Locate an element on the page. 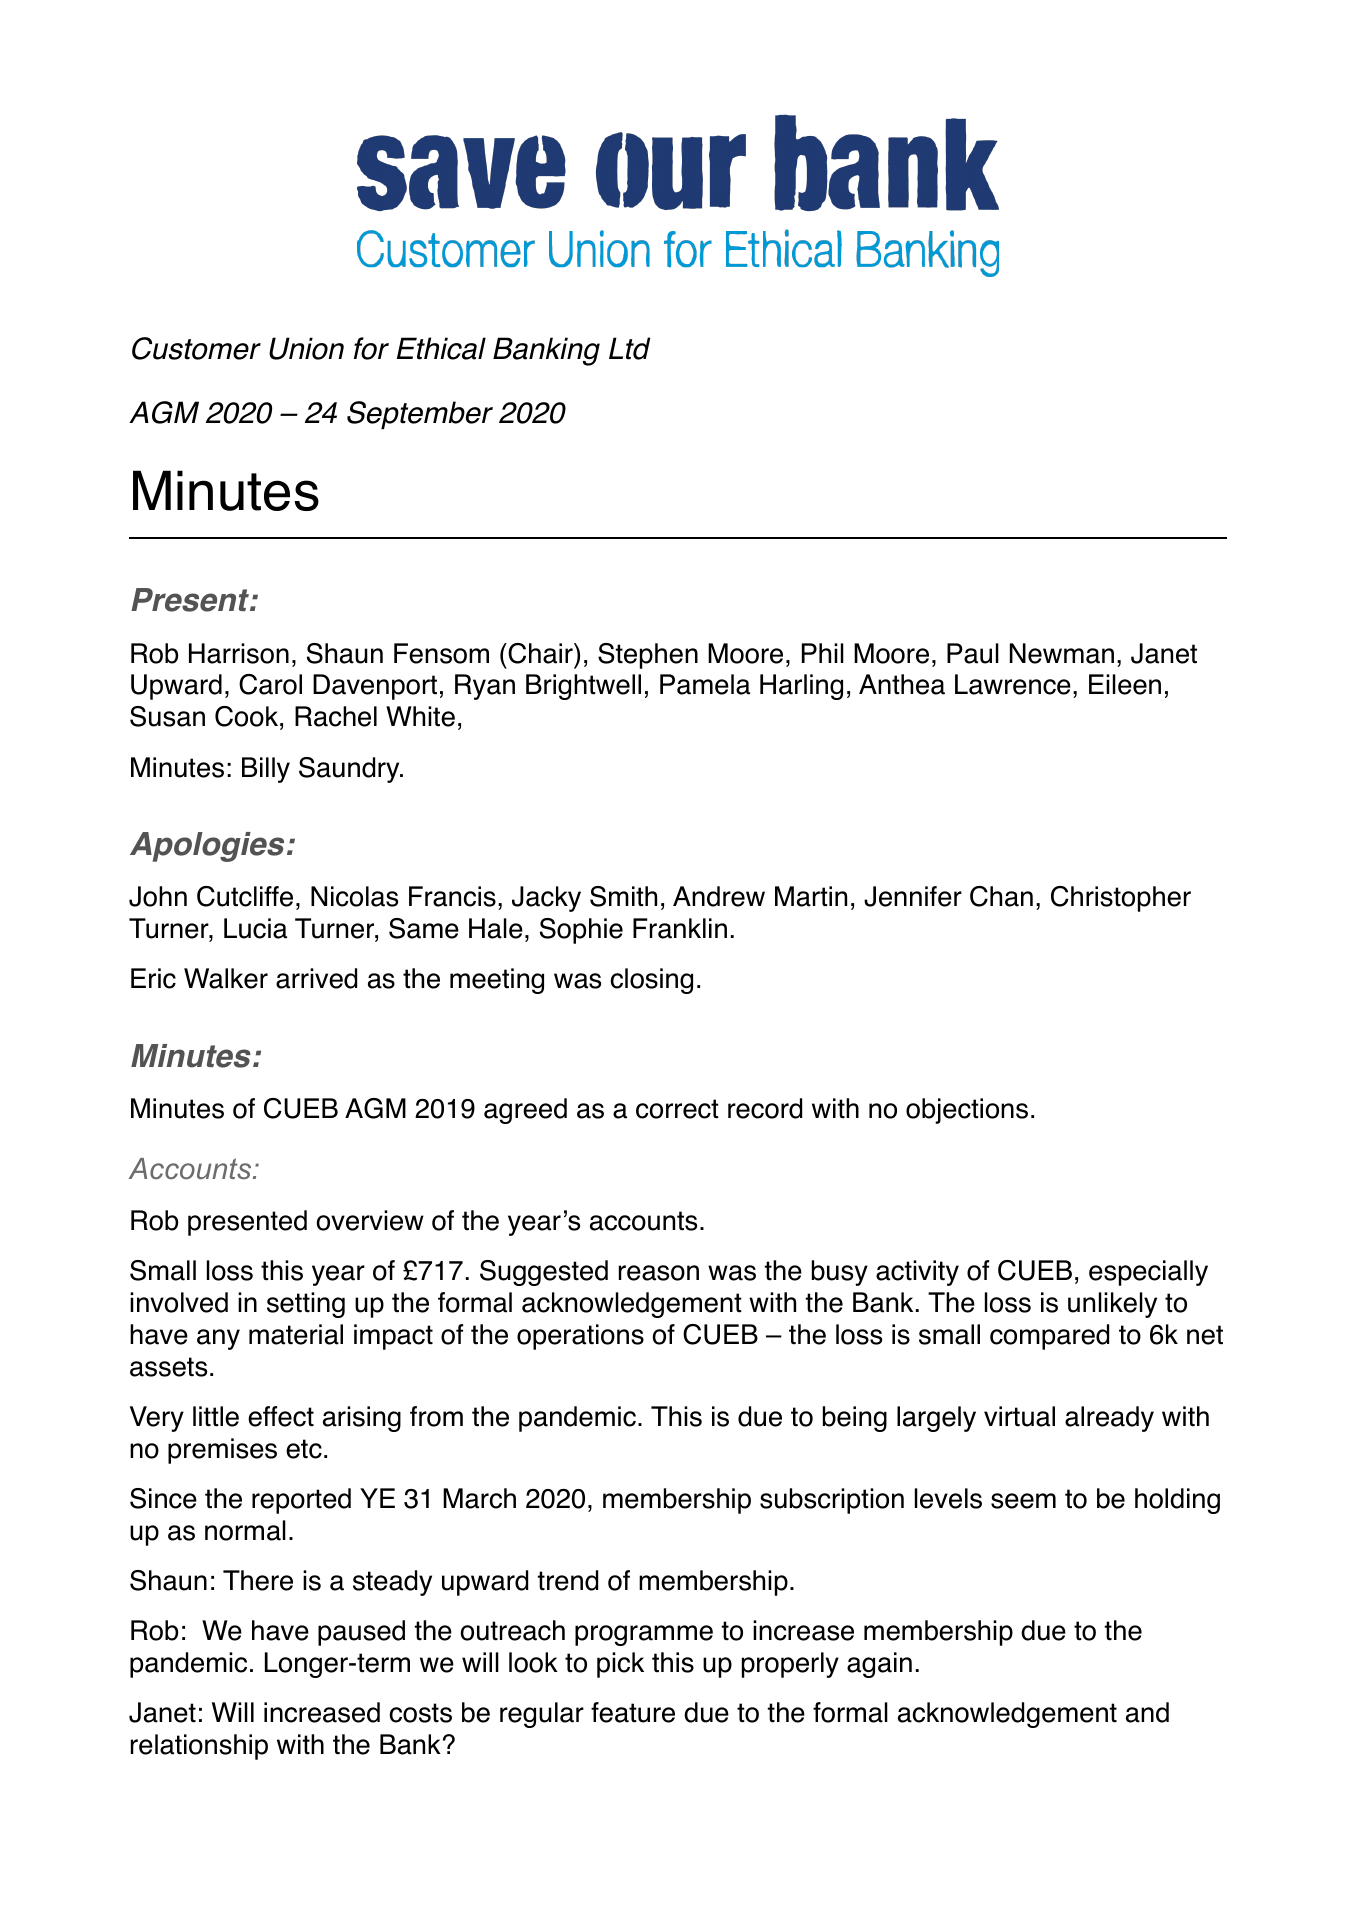 The width and height of the document is (1356, 1919). arrived is located at coordinates (316, 978).
